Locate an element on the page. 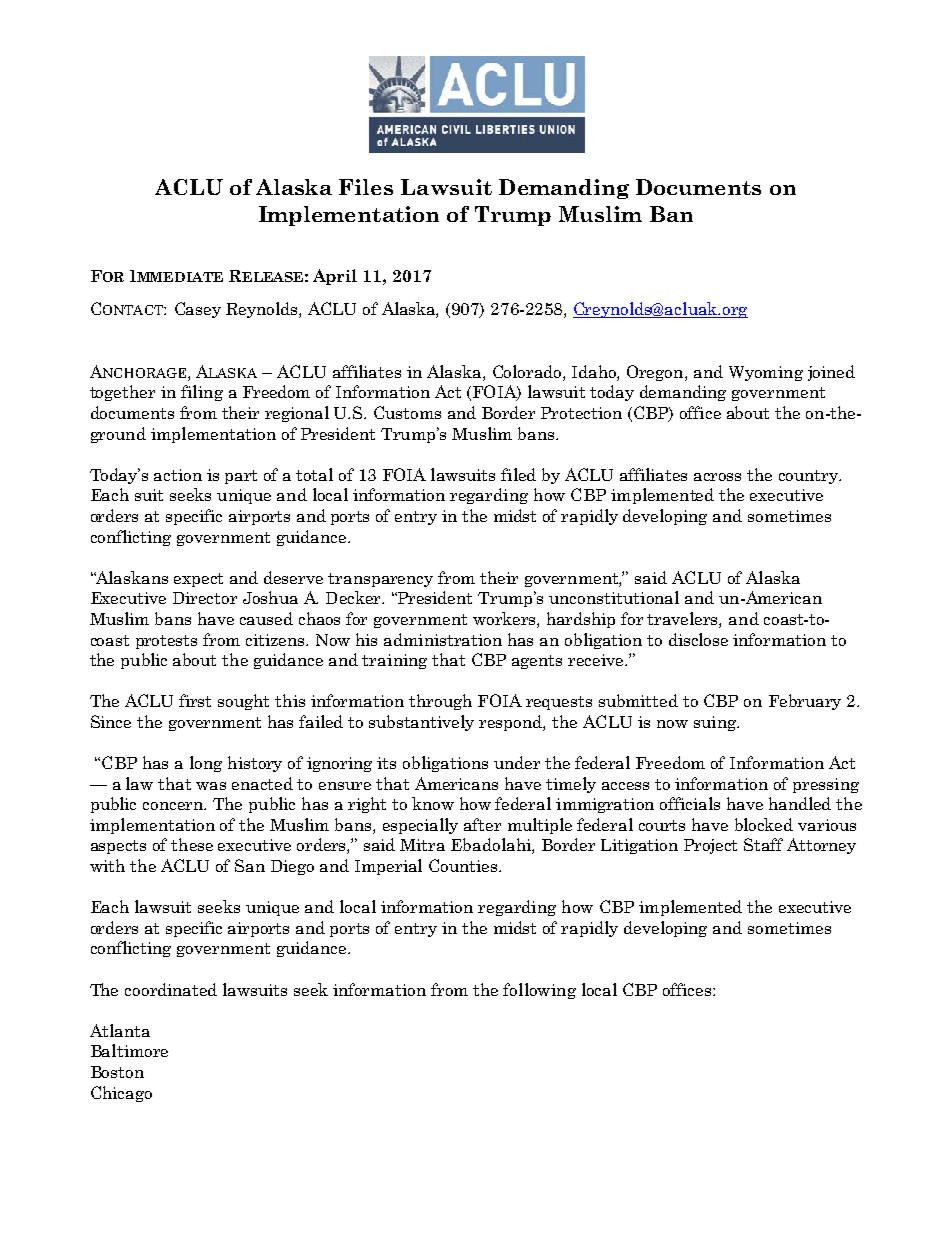  Wyoming is located at coordinates (766, 373).
